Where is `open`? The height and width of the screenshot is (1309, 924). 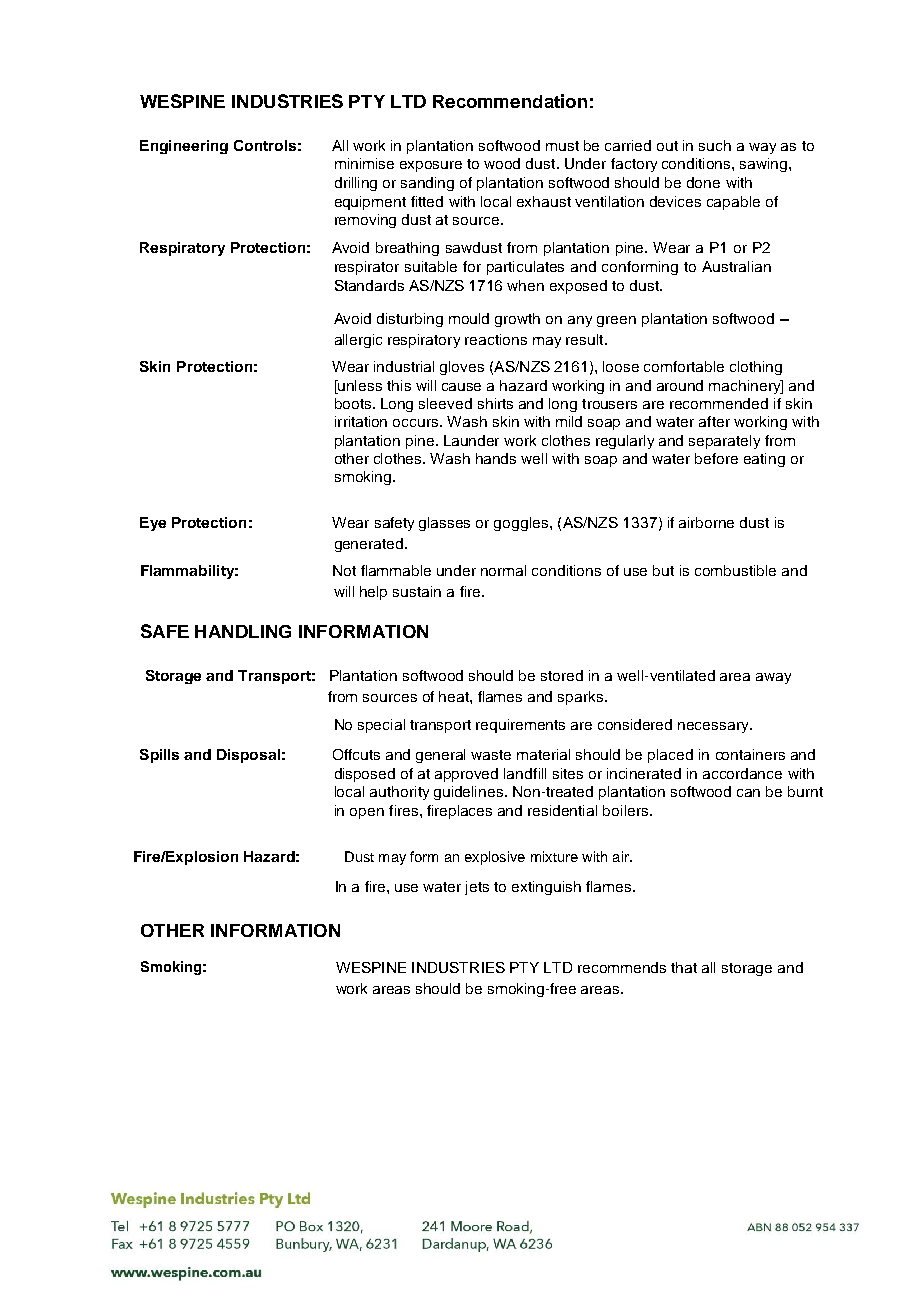
open is located at coordinates (367, 813).
